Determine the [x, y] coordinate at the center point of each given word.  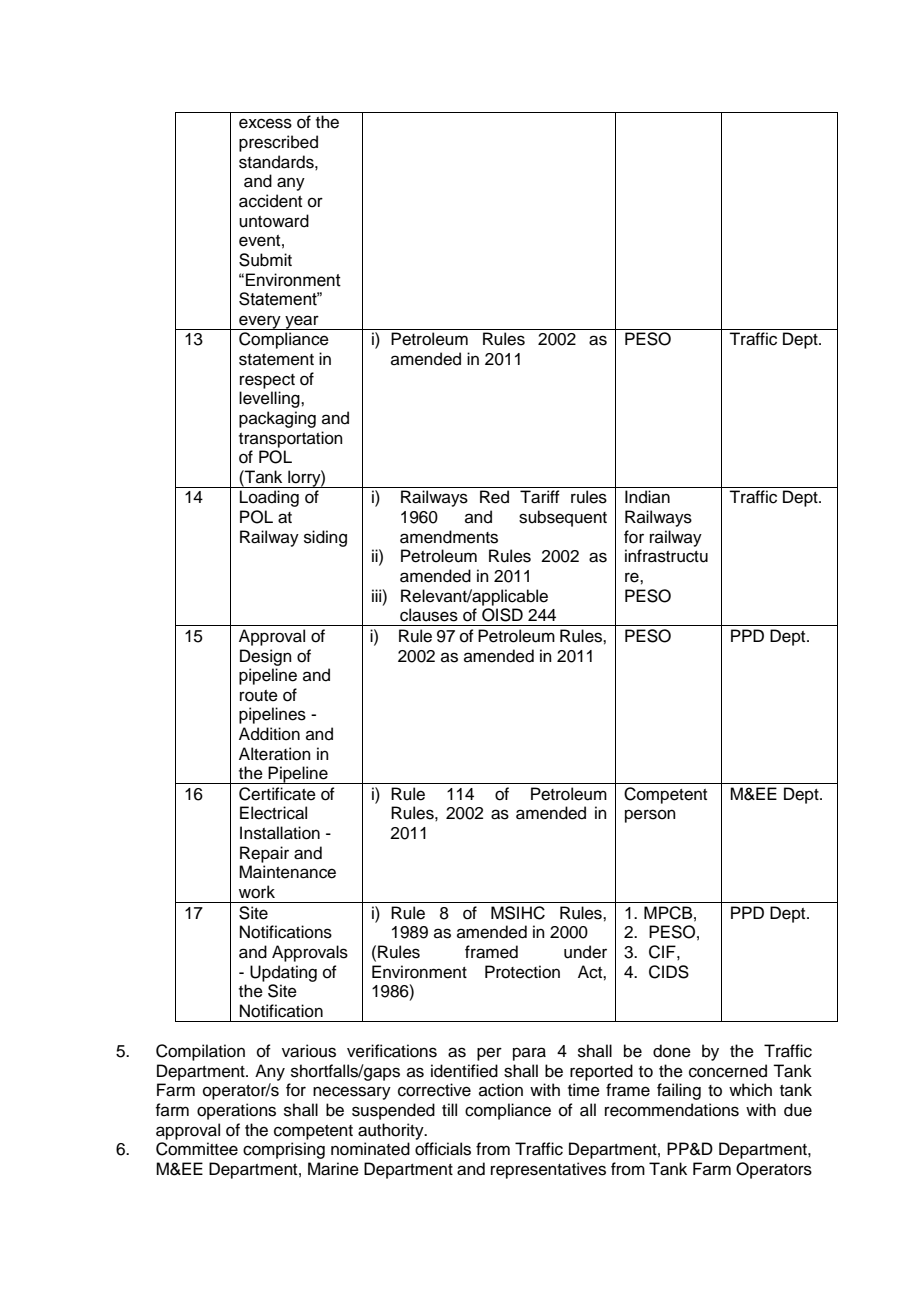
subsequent [563, 518]
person [650, 816]
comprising [284, 1150]
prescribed [278, 143]
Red [494, 497]
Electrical [273, 813]
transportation [291, 439]
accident [270, 201]
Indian [647, 497]
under [585, 952]
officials [443, 1149]
